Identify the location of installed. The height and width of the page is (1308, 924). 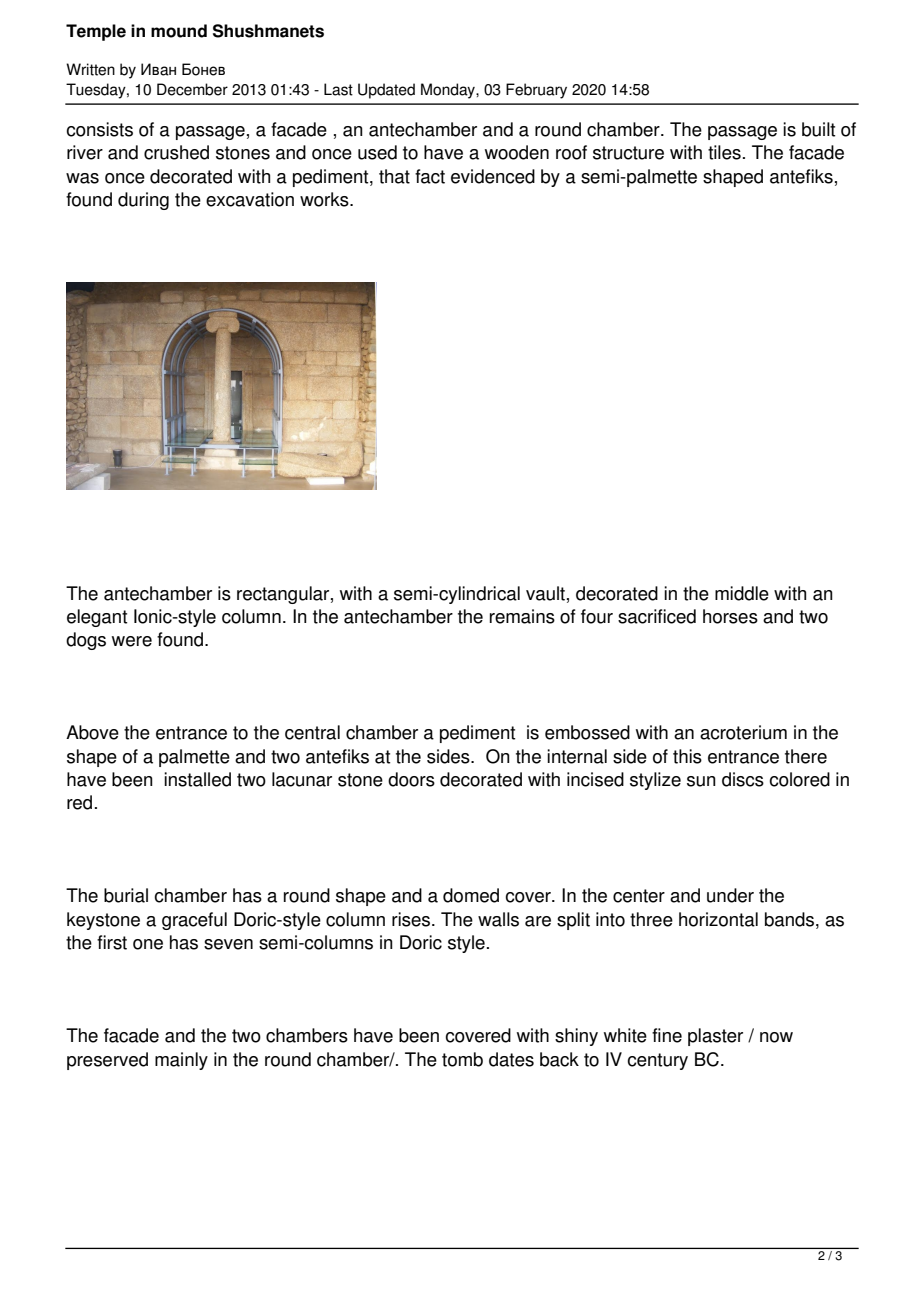
(197, 779).
